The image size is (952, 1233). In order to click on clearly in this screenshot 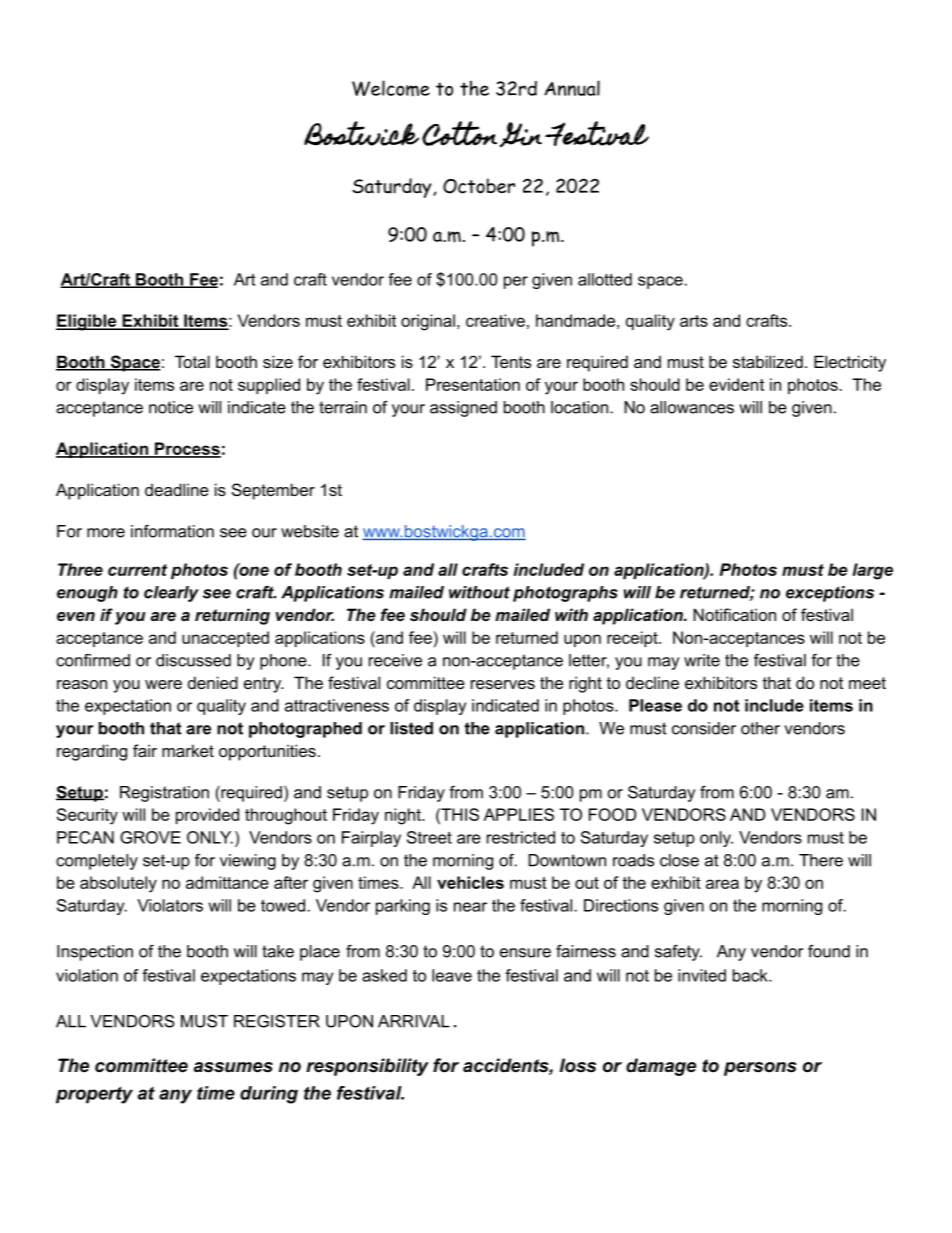, I will do `click(171, 594)`.
